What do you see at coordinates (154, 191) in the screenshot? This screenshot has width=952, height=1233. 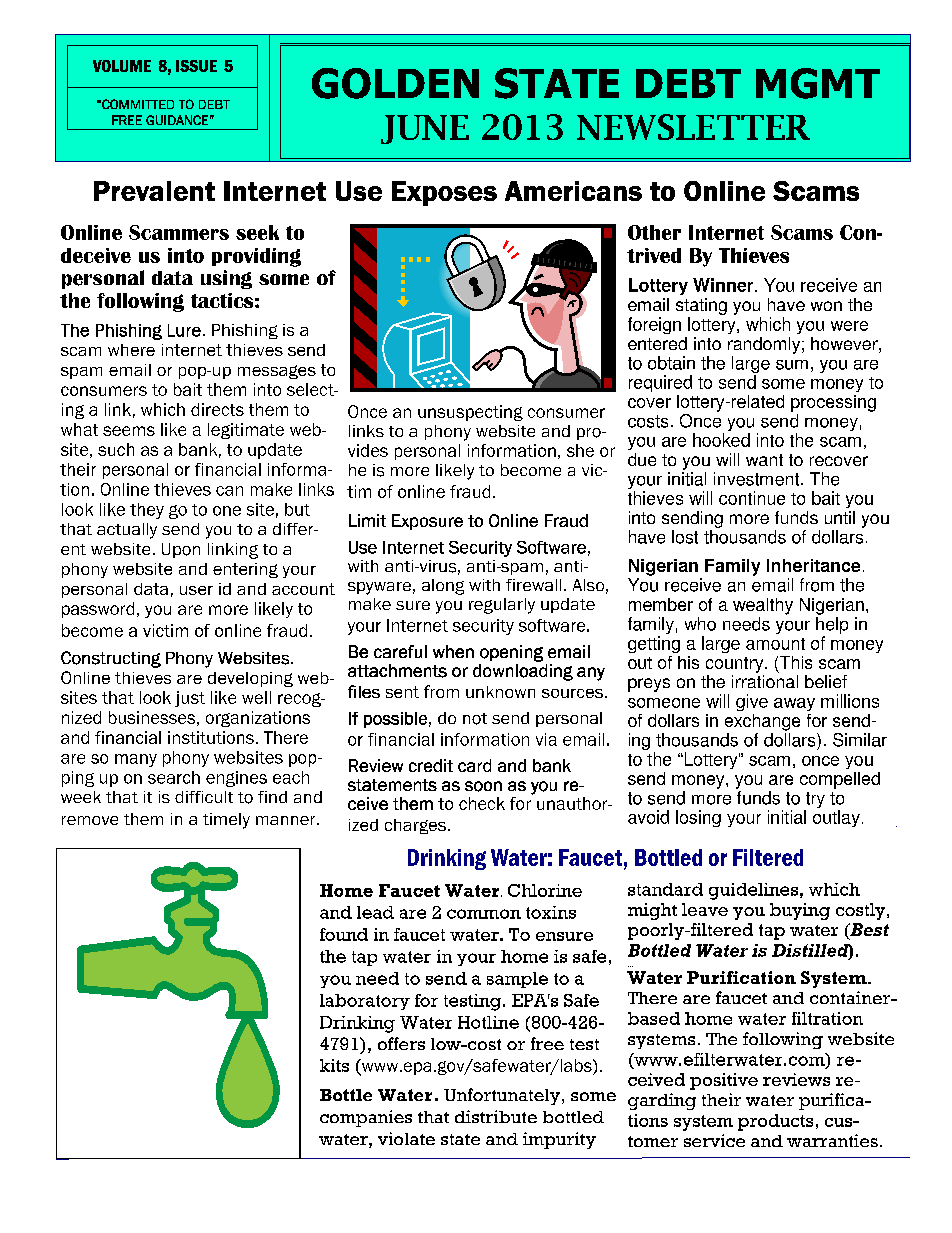 I see `Prevalent` at bounding box center [154, 191].
